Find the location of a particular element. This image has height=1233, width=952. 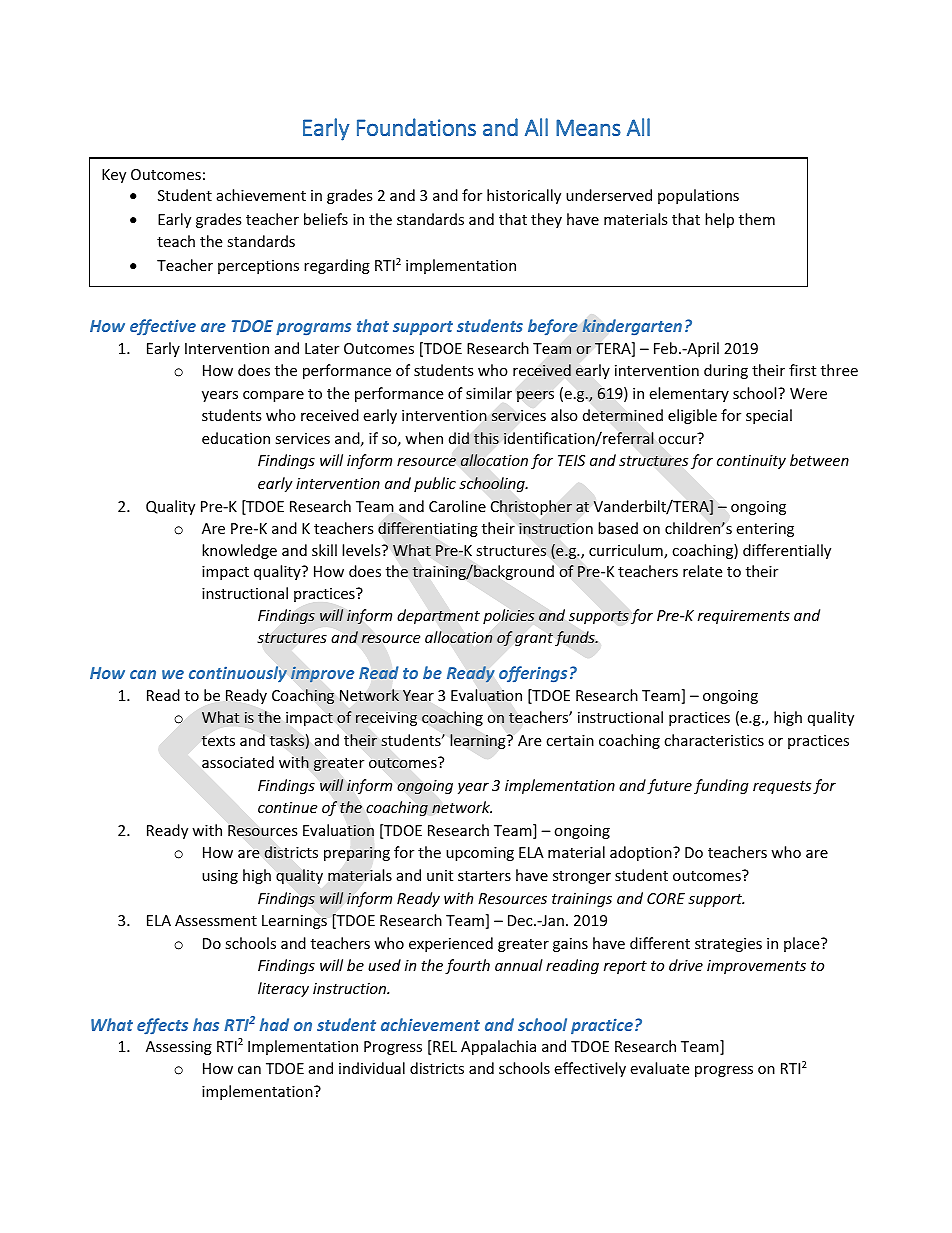

continuously is located at coordinates (238, 674).
